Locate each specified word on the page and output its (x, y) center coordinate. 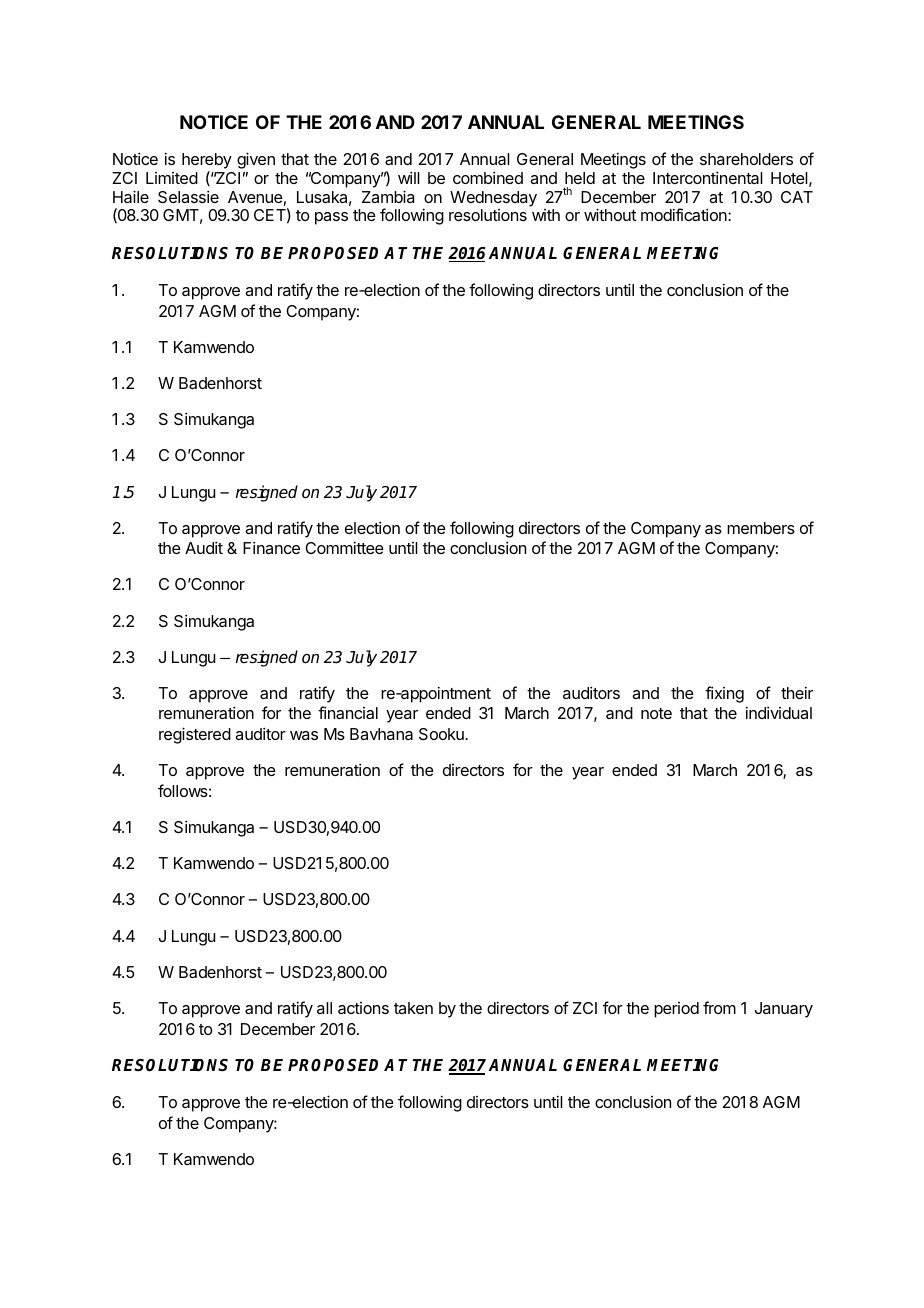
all (324, 1008)
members (761, 528)
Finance (271, 547)
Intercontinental (708, 177)
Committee (344, 547)
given (256, 160)
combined (488, 177)
